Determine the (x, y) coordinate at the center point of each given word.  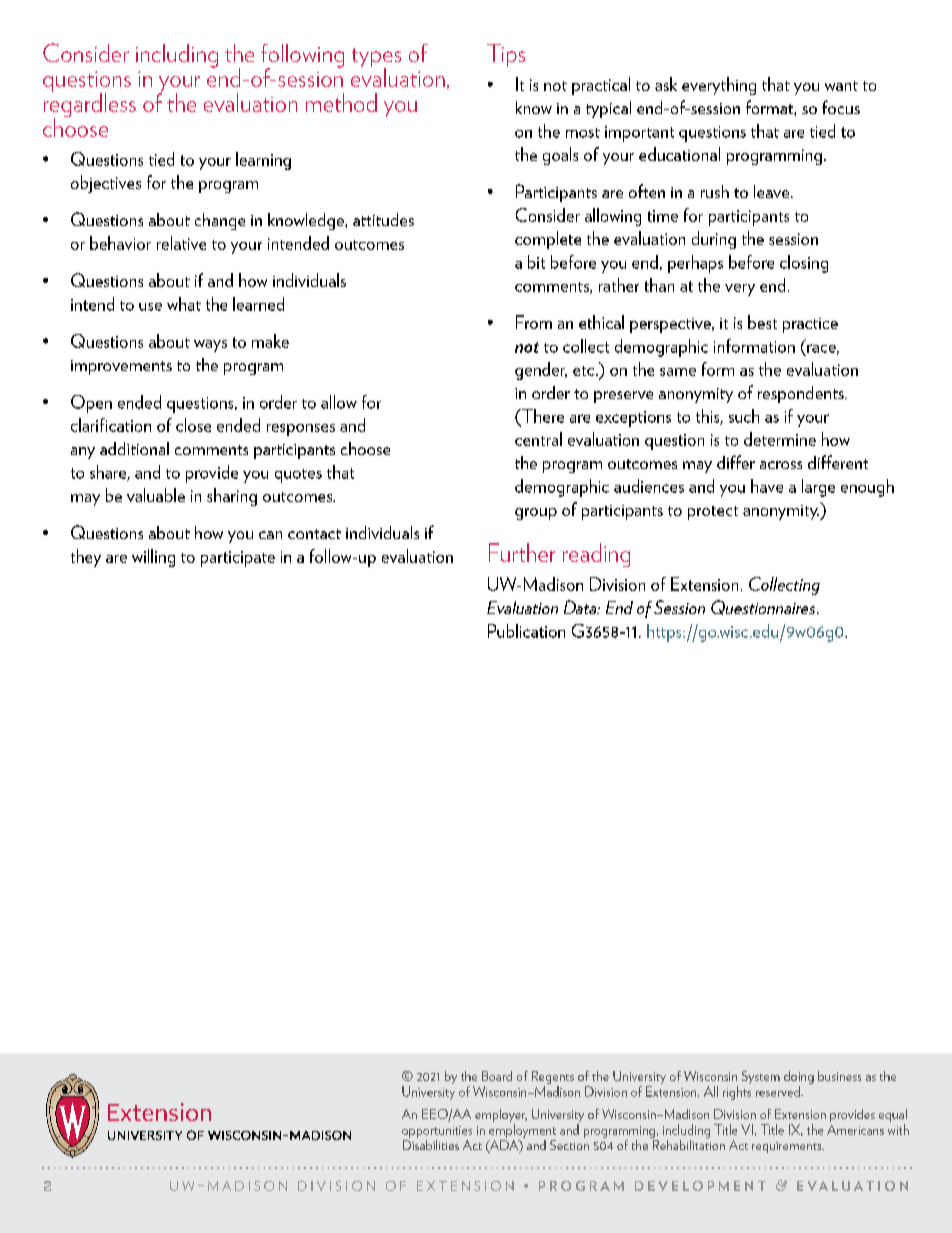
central (538, 439)
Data (581, 607)
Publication (526, 631)
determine (780, 439)
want (841, 86)
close (193, 425)
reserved (779, 1091)
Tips (506, 55)
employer (501, 1117)
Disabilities (431, 1143)
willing (153, 558)
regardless (90, 105)
